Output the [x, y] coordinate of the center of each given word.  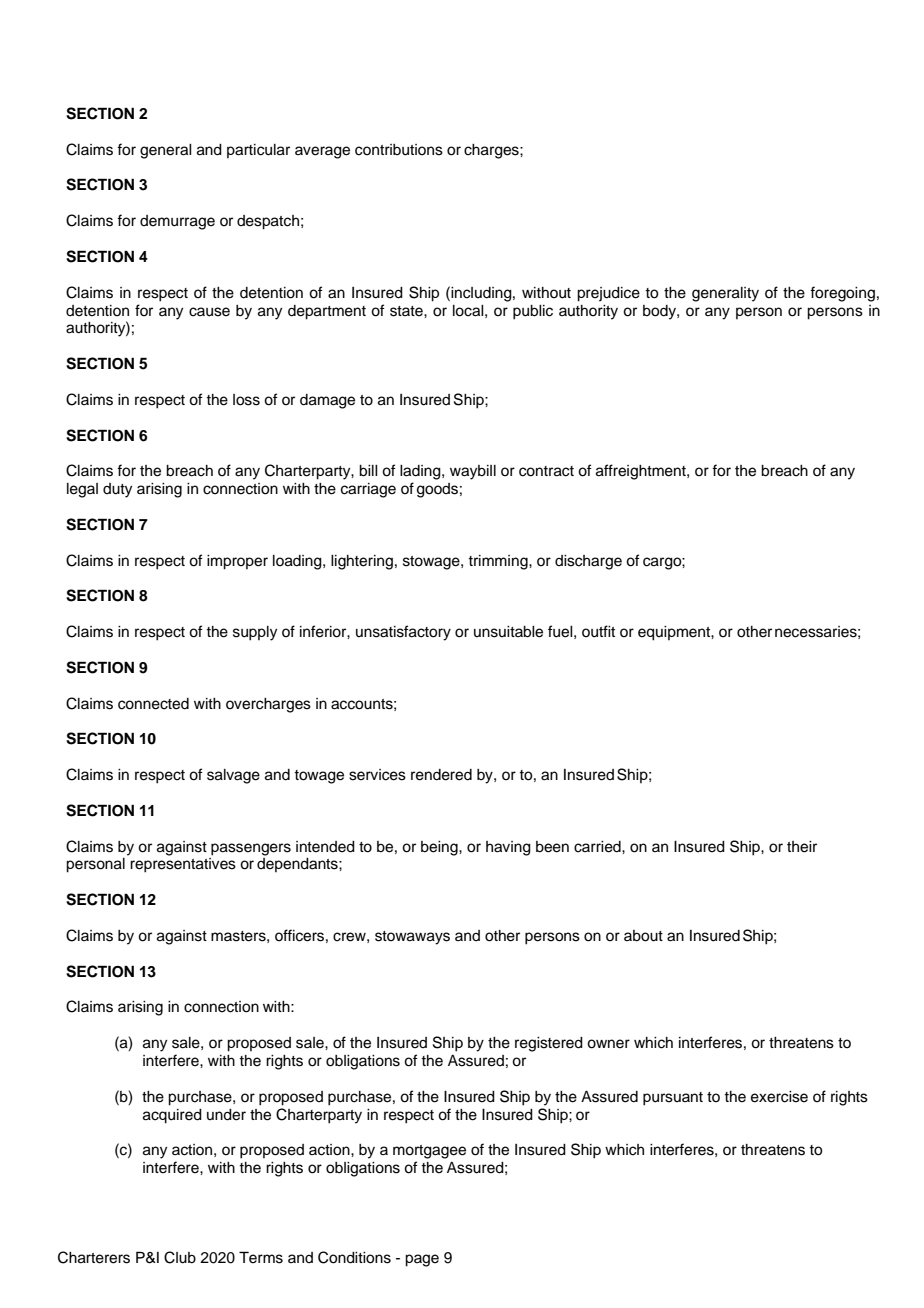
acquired [172, 1116]
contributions [399, 150]
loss [246, 400]
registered [549, 1044]
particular [258, 151]
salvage [233, 776]
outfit [598, 631]
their [802, 847]
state [407, 311]
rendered [441, 775]
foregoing [842, 294]
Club [180, 1257]
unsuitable [508, 632]
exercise [779, 1097]
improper [237, 562]
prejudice [608, 294]
